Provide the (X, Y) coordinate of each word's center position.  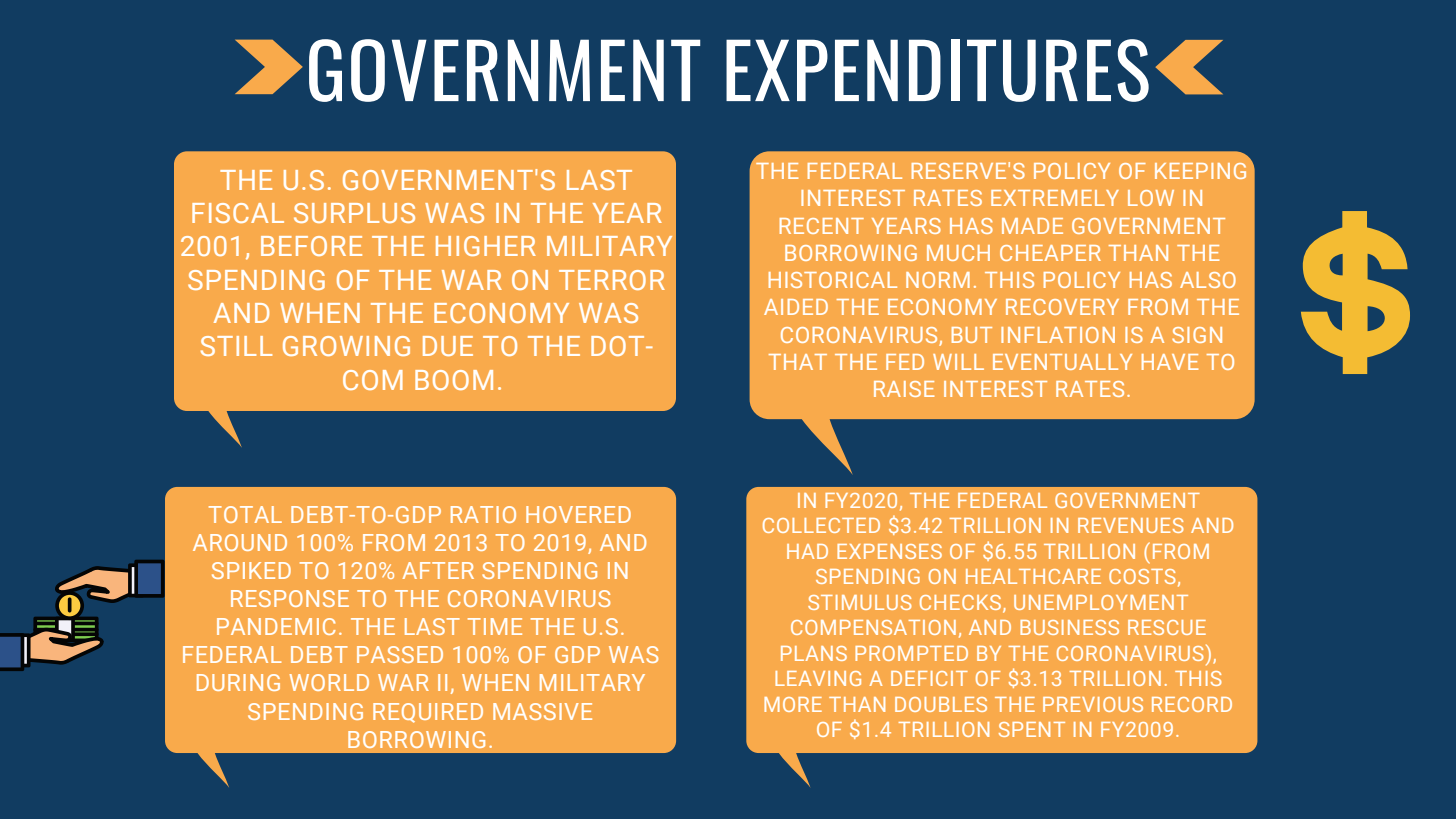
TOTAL (245, 514)
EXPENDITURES (937, 70)
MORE (793, 704)
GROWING (346, 346)
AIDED (796, 307)
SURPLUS (354, 213)
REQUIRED (428, 713)
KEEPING (1200, 171)
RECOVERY (1062, 307)
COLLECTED (821, 525)
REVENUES (1131, 525)
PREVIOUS (1093, 704)
